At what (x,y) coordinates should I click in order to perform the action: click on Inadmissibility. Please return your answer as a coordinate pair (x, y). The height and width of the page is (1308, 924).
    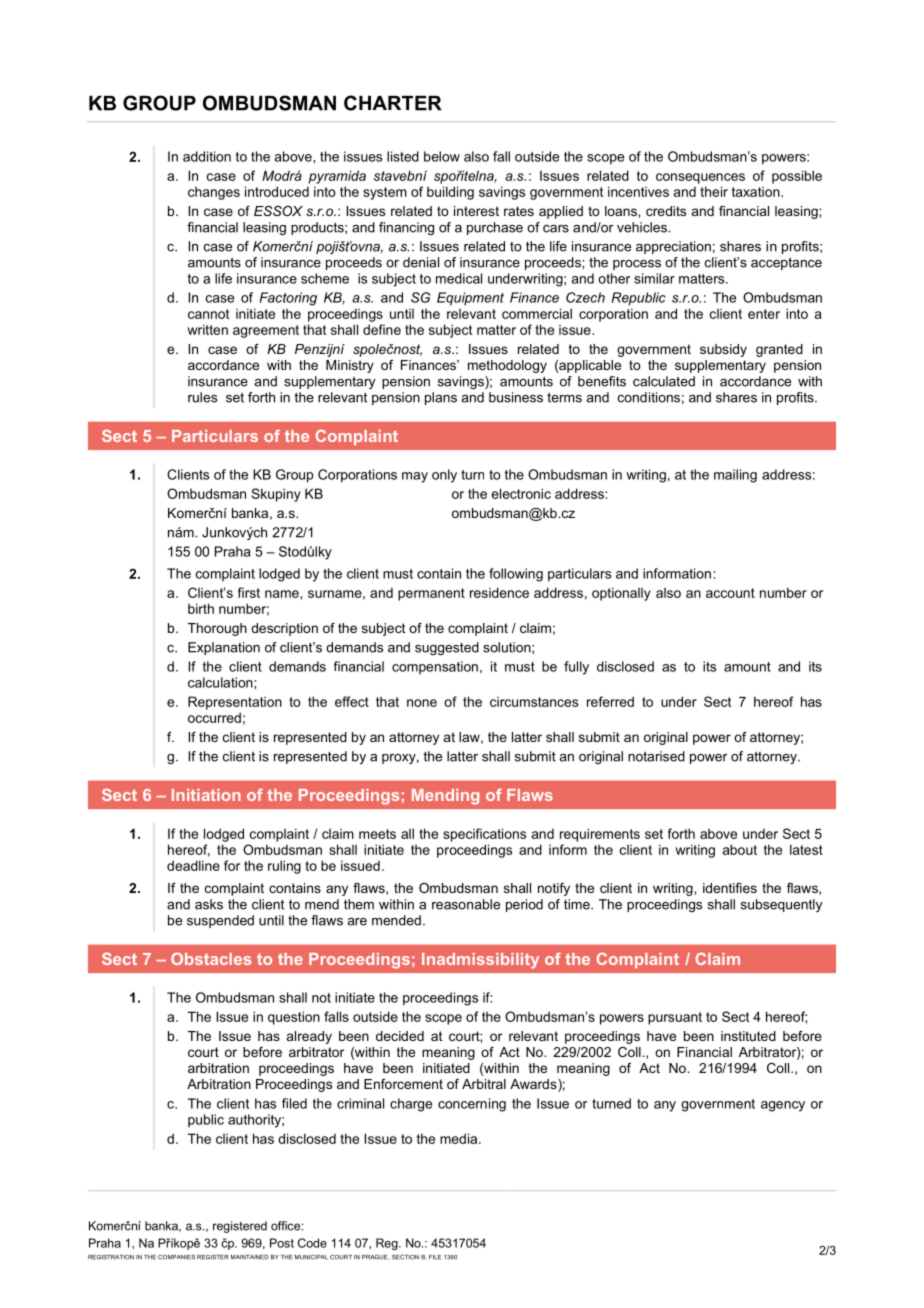
    Looking at the image, I should click on (480, 961).
